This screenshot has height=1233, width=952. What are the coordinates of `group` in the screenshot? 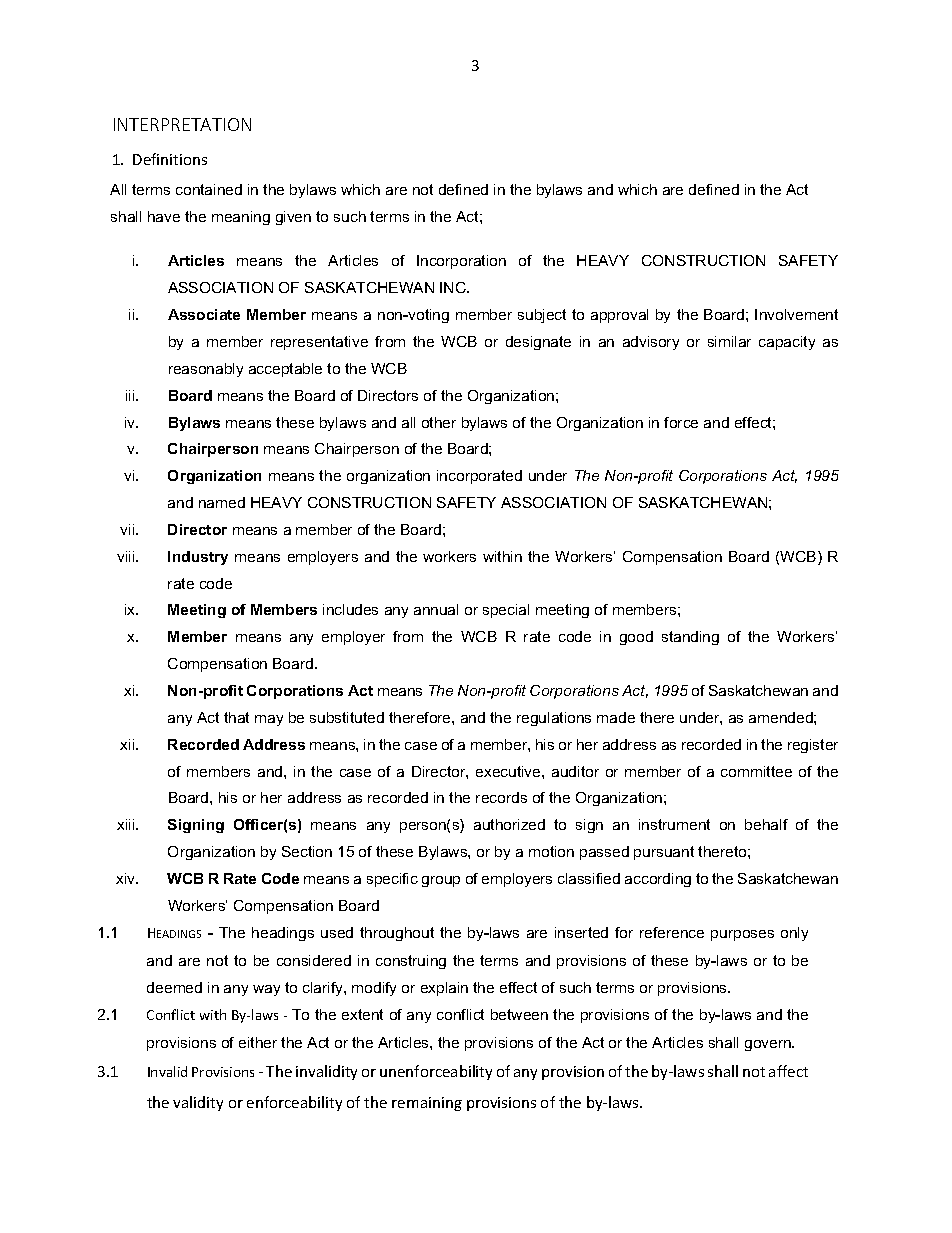 It's located at (441, 881).
